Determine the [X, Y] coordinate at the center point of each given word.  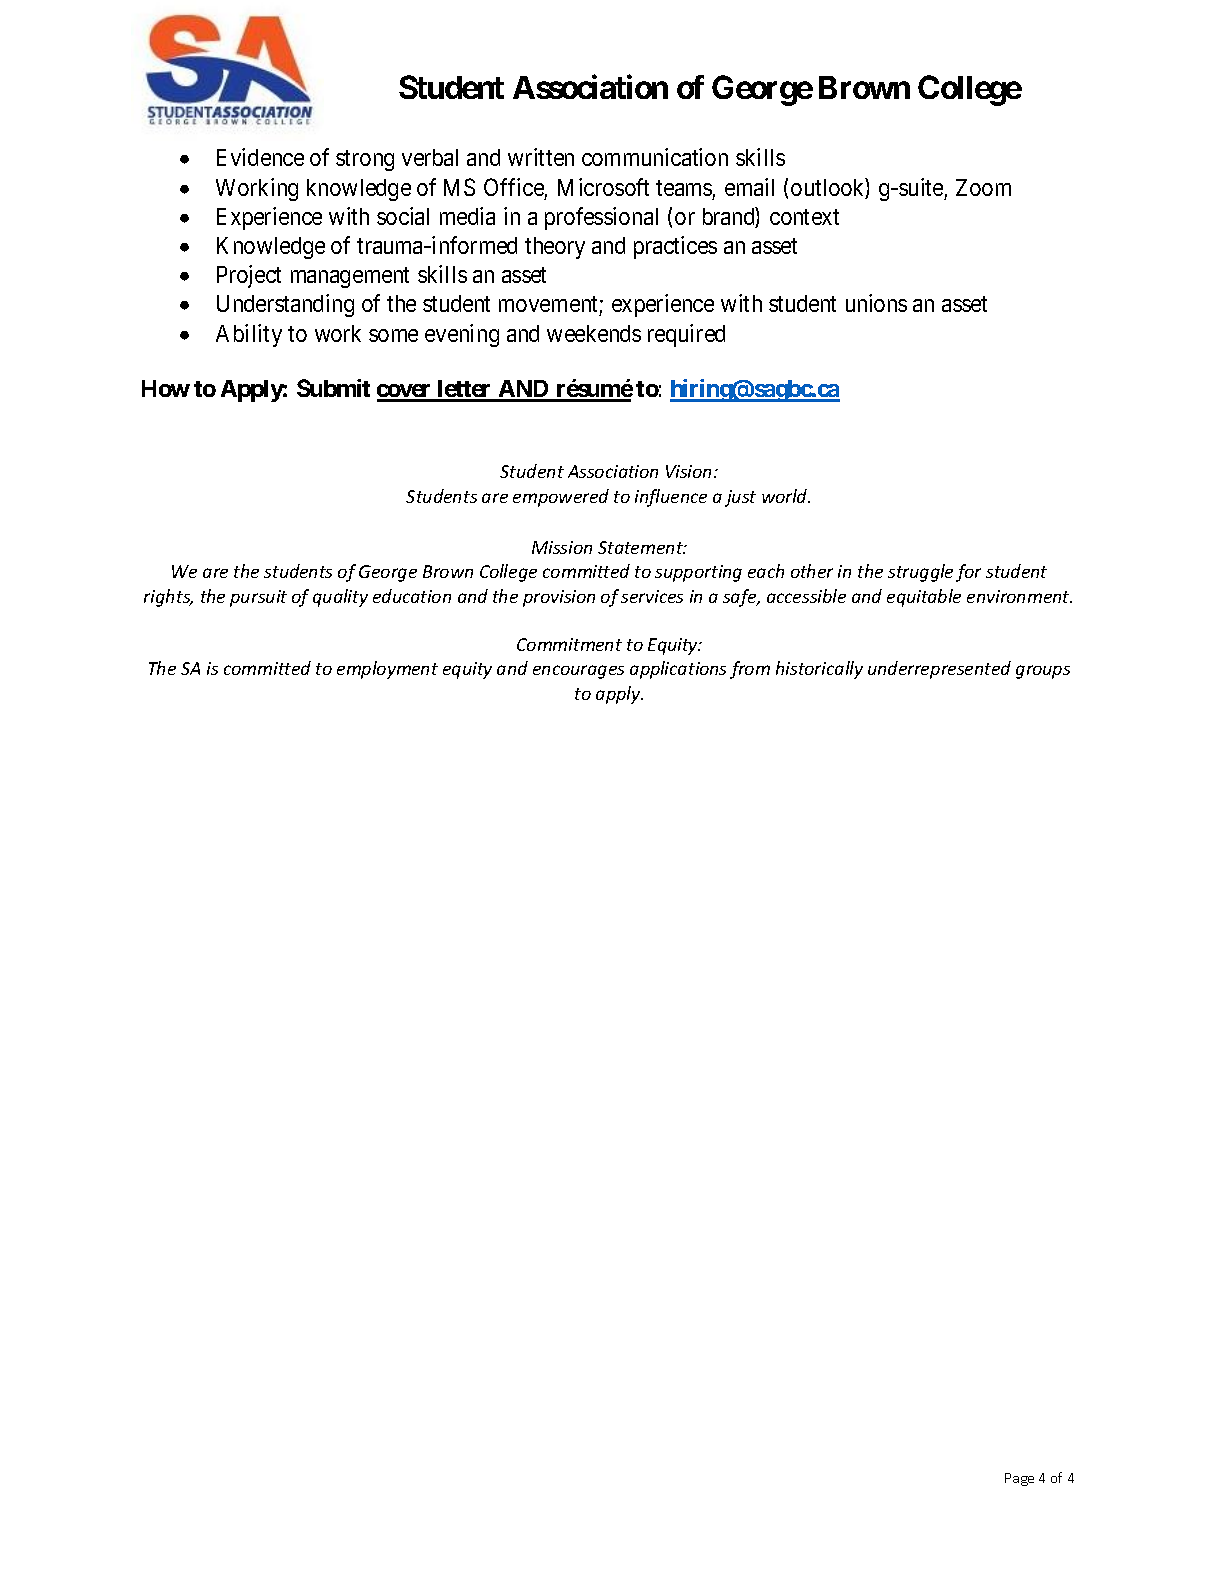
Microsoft [603, 187]
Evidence [260, 157]
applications [678, 670]
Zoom [983, 187]
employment [387, 670]
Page [1019, 1479]
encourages [578, 672]
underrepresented [939, 670]
